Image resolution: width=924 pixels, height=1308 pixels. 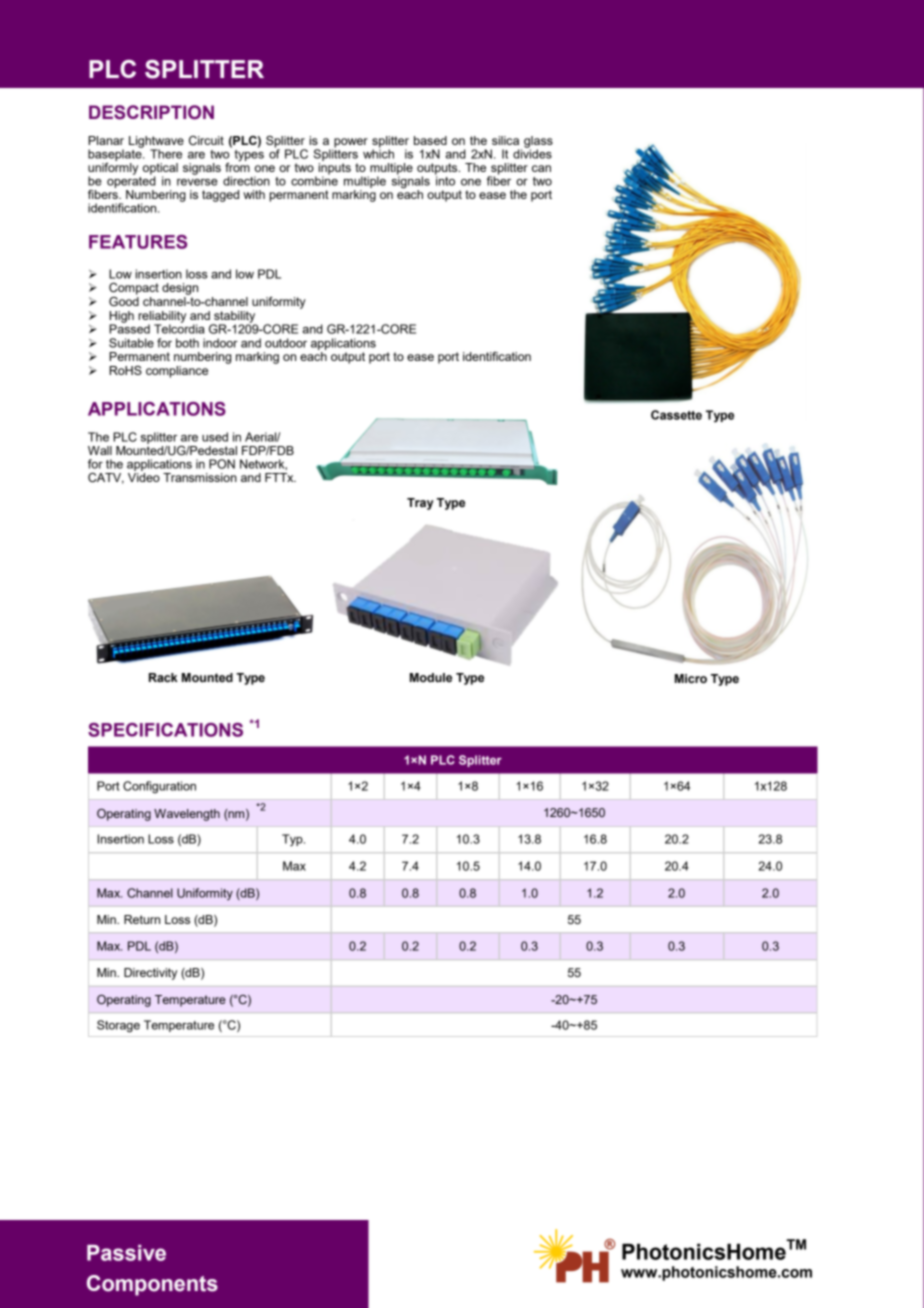 I want to click on Wavelength, so click(x=187, y=815).
